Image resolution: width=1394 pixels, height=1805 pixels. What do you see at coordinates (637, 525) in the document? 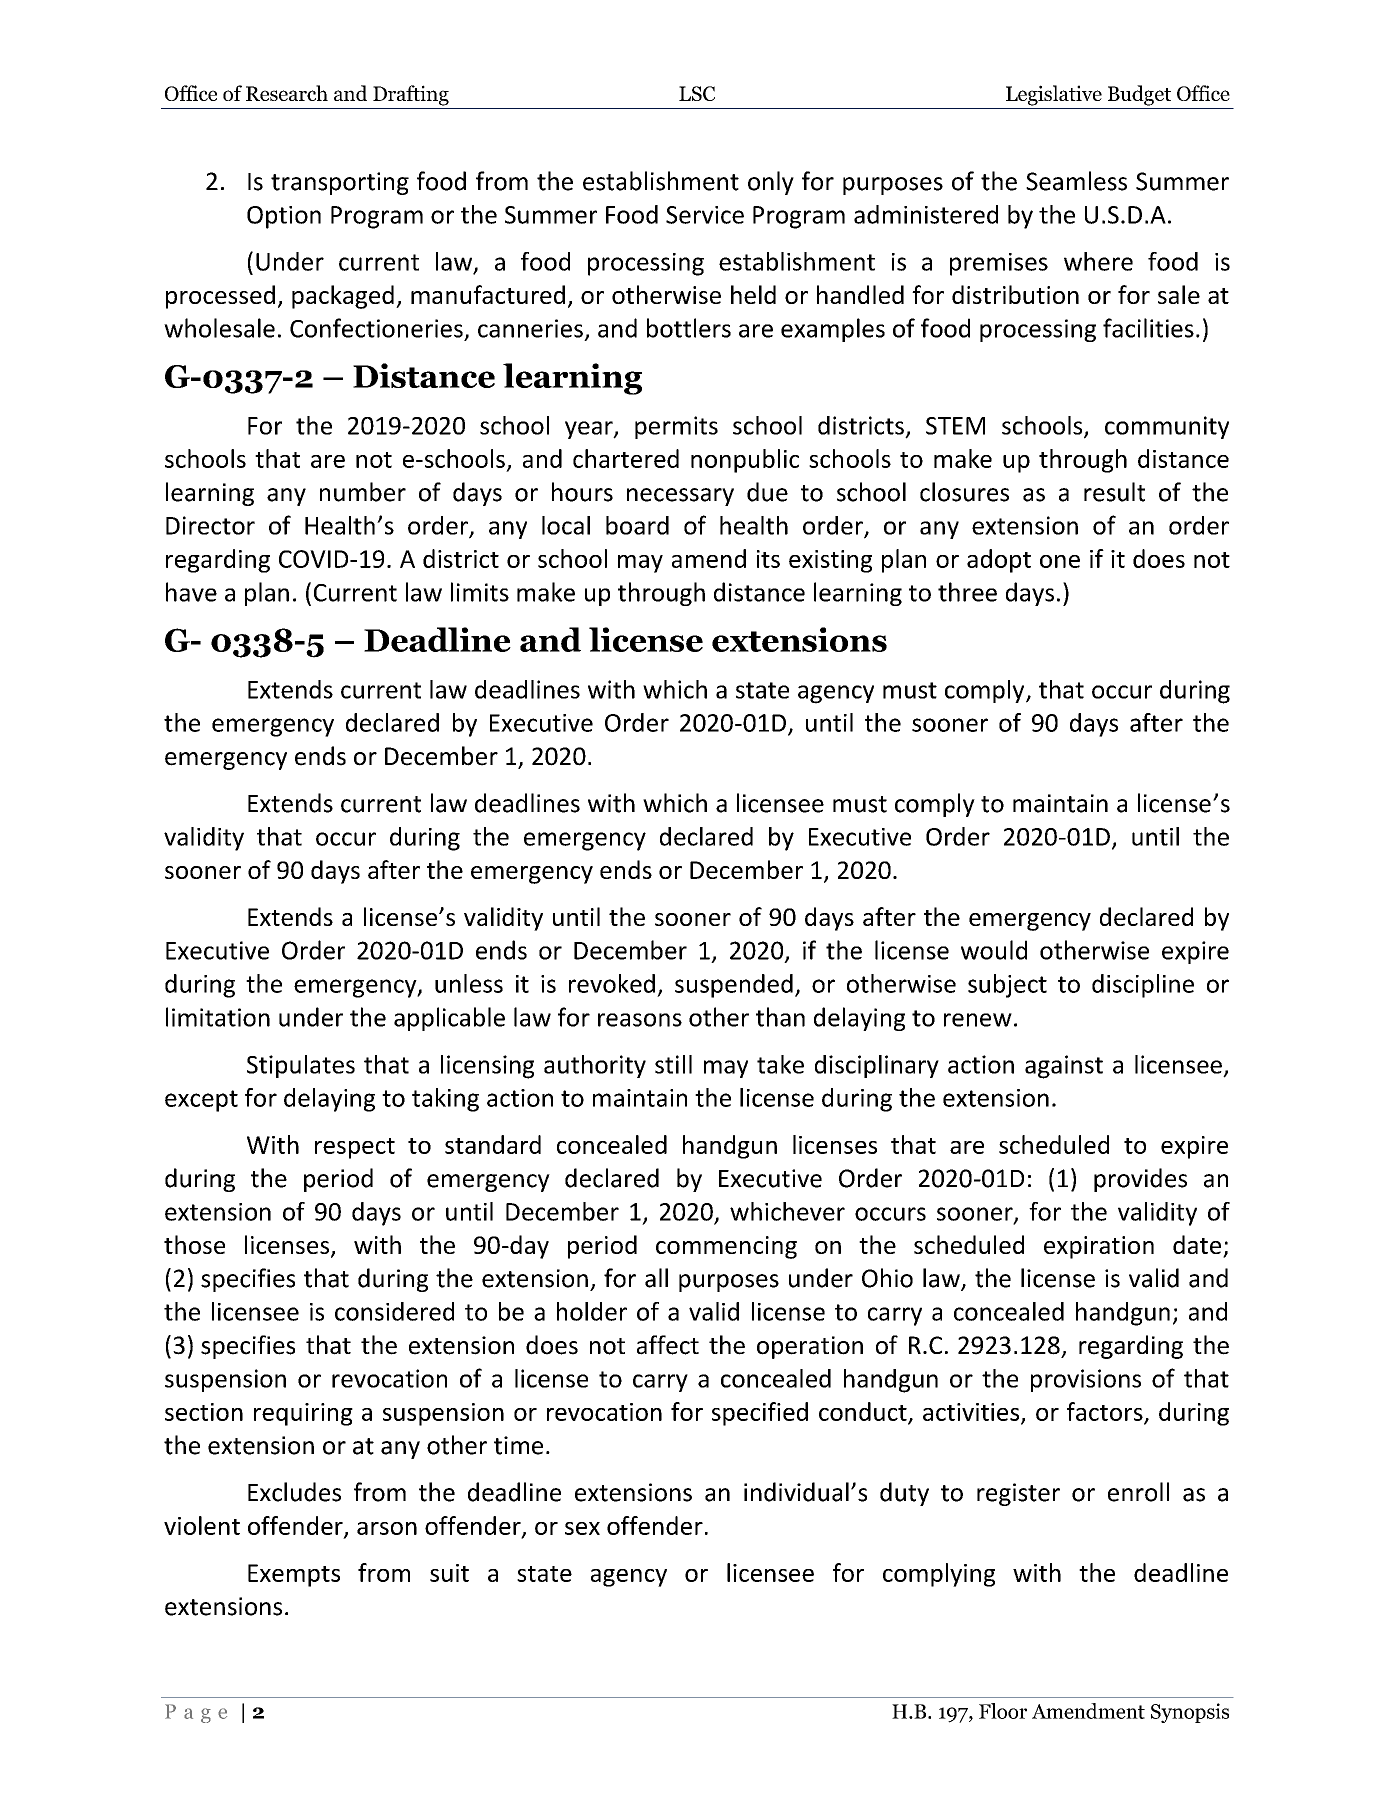
I see `board` at bounding box center [637, 525].
